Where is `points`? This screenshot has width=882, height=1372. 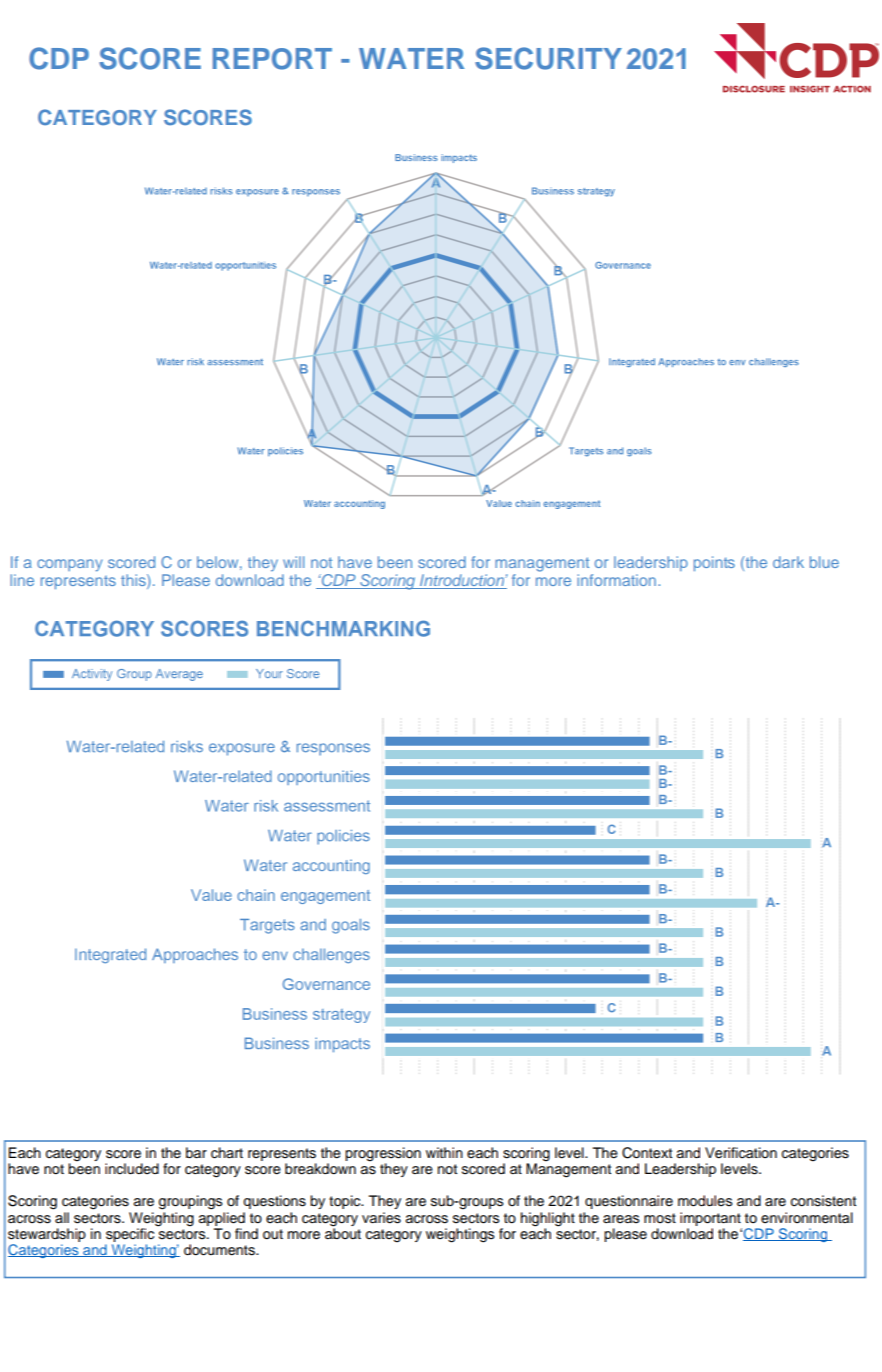 points is located at coordinates (714, 563).
